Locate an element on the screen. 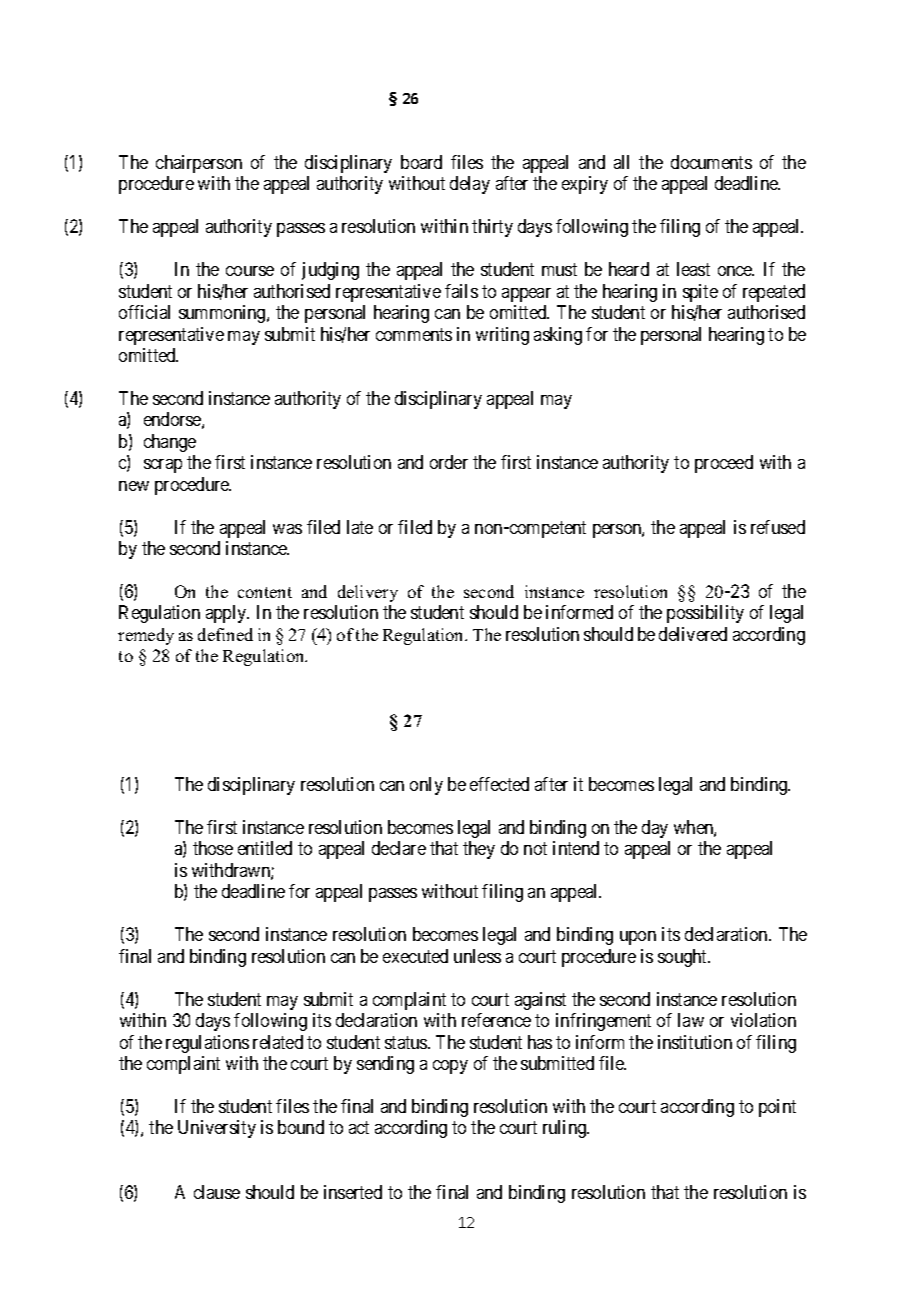 The height and width of the screenshot is (1309, 924). apply is located at coordinates (227, 614).
